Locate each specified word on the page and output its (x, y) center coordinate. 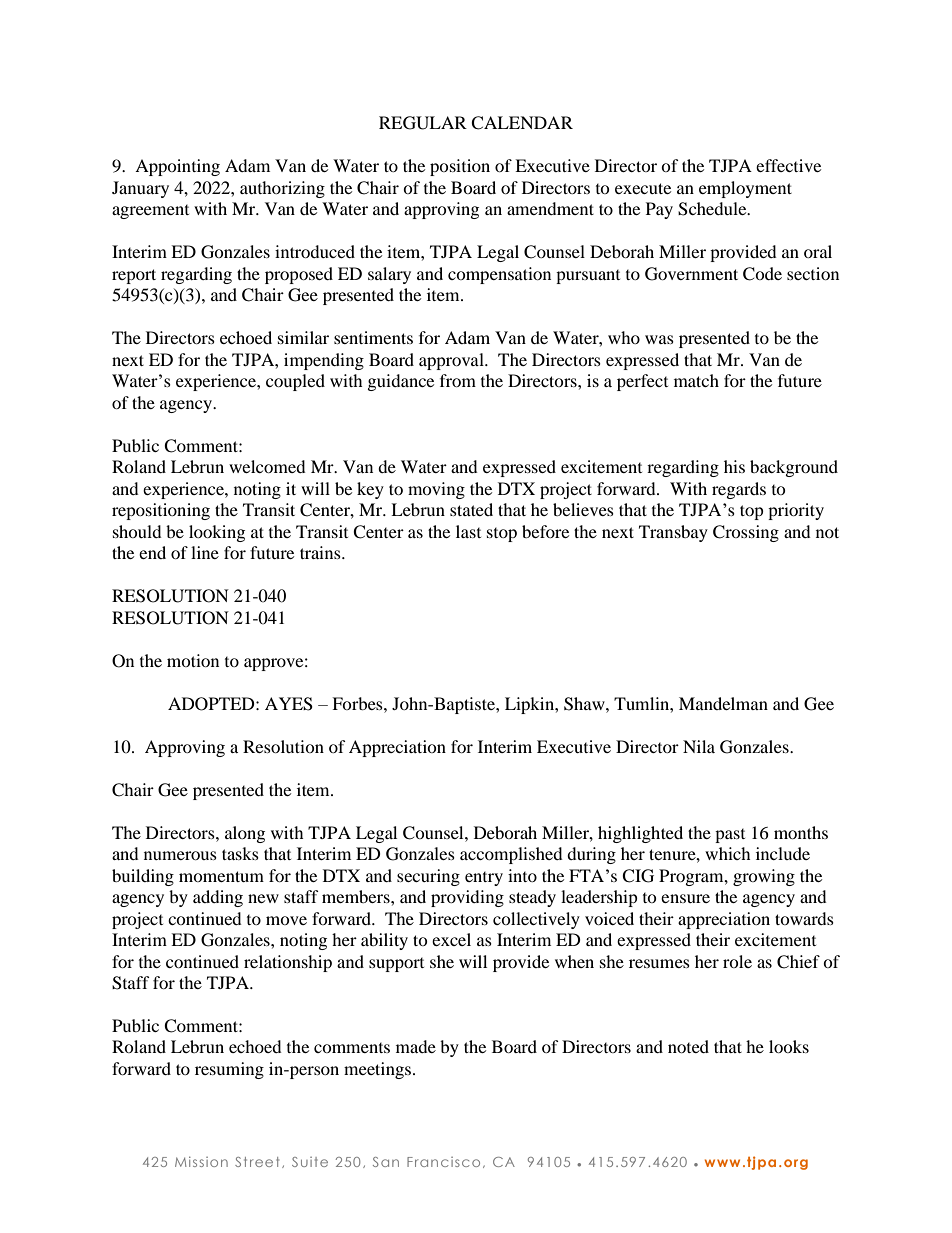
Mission (201, 1161)
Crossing (746, 533)
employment (745, 189)
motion (193, 660)
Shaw (585, 704)
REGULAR (423, 123)
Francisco (443, 1162)
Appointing (177, 167)
